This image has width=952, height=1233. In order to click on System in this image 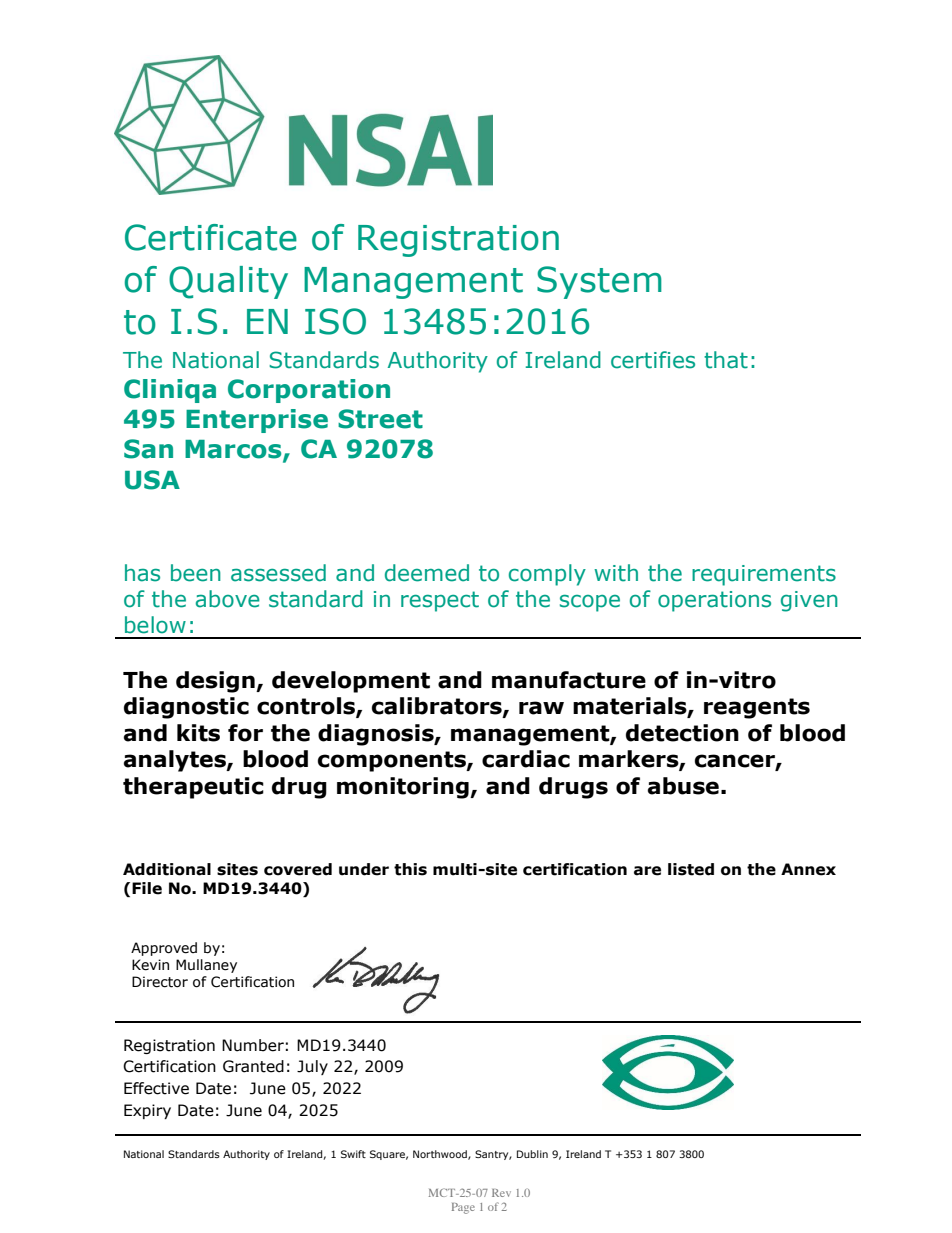, I will do `click(599, 282)`.
